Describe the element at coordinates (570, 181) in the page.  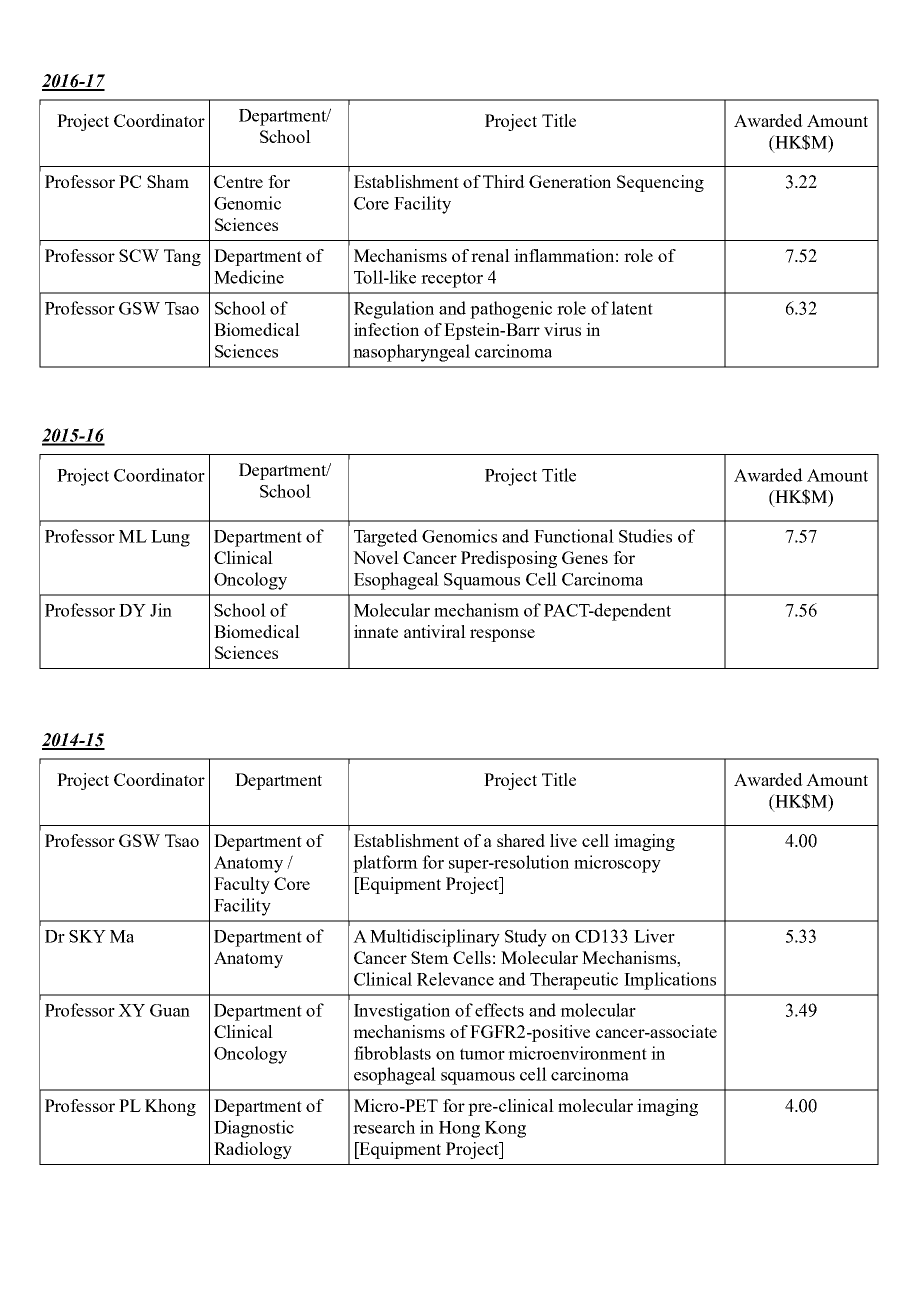
I see `Generation` at that location.
